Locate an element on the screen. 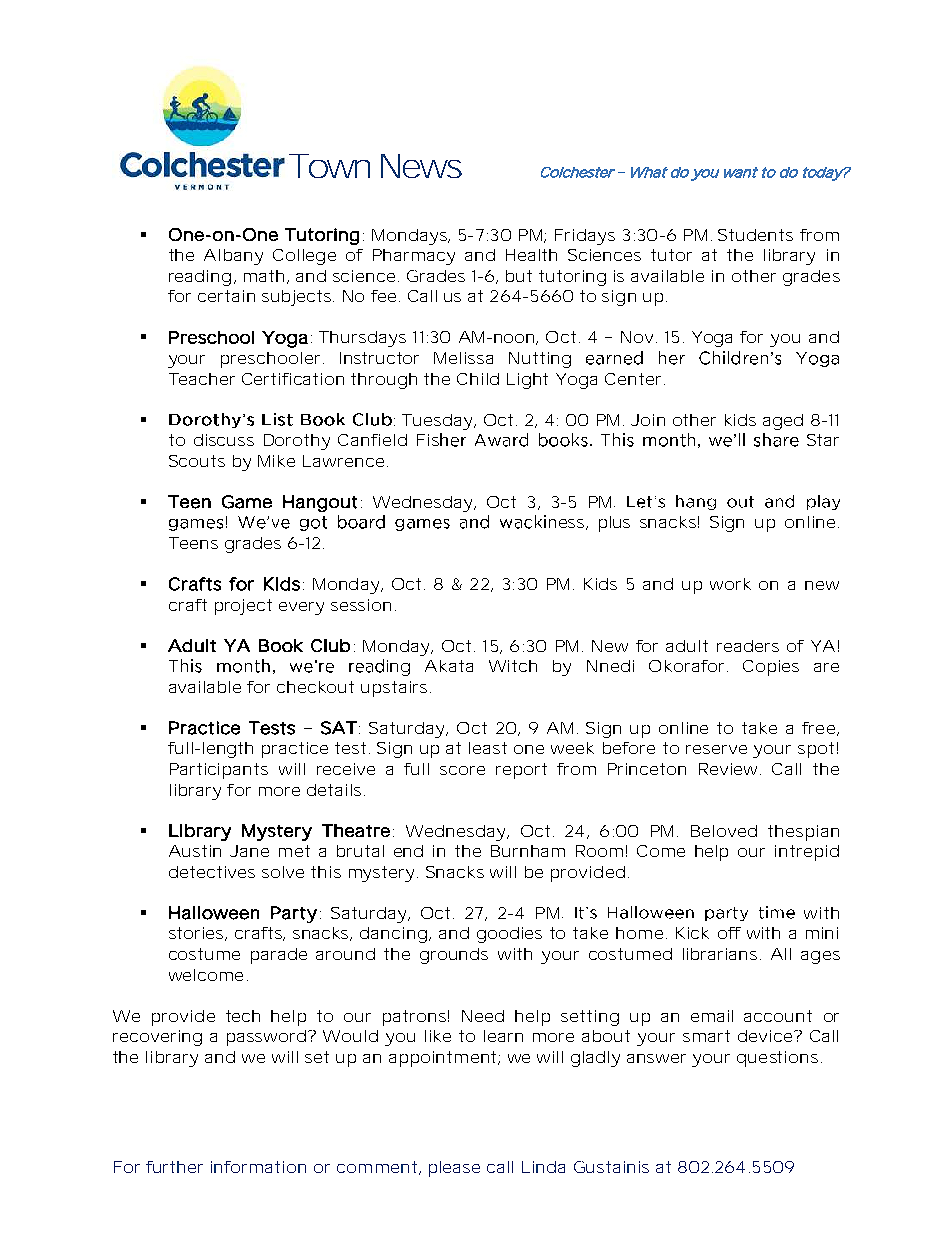  News is located at coordinates (421, 166).
